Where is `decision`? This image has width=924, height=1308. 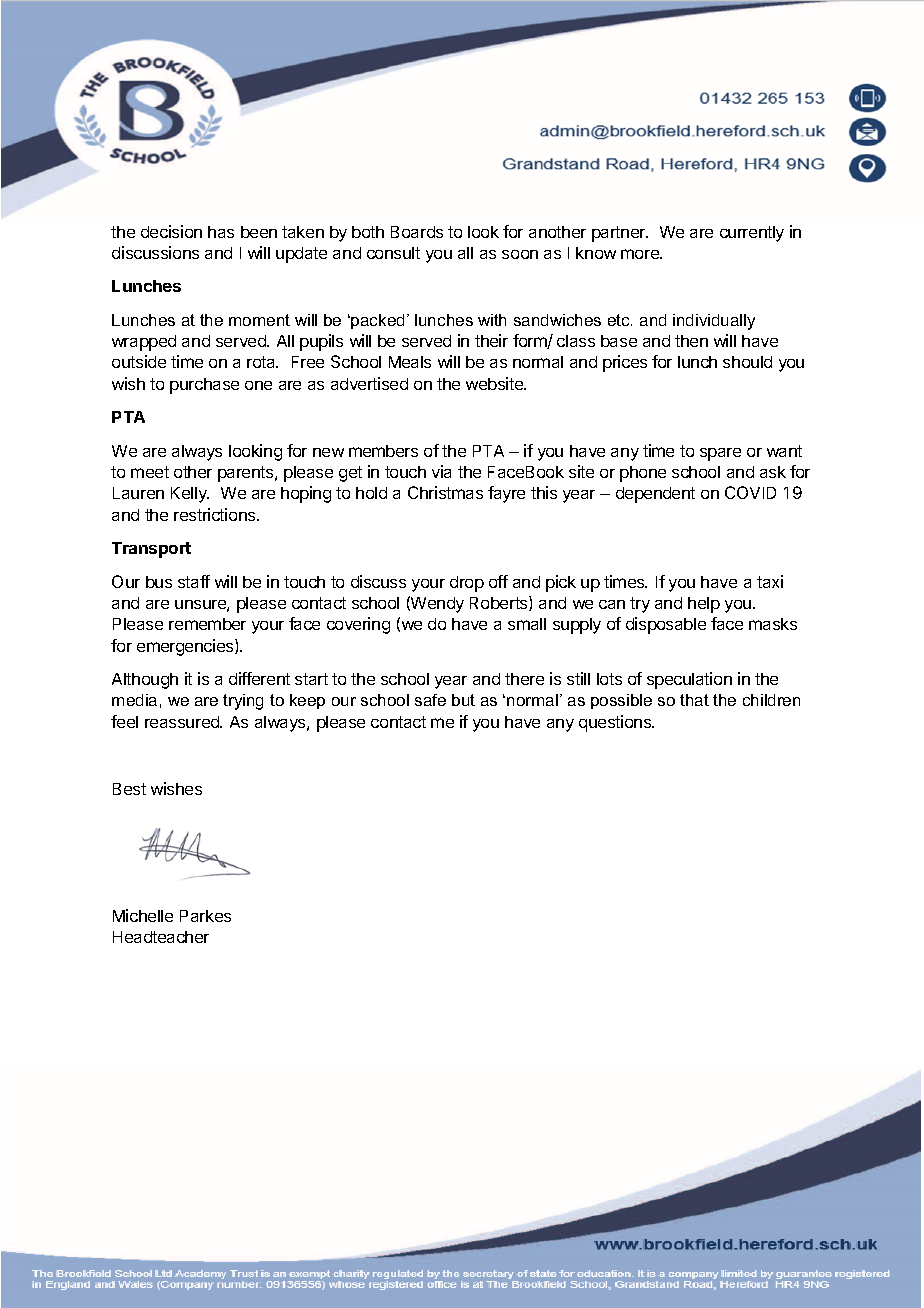 decision is located at coordinates (171, 231).
